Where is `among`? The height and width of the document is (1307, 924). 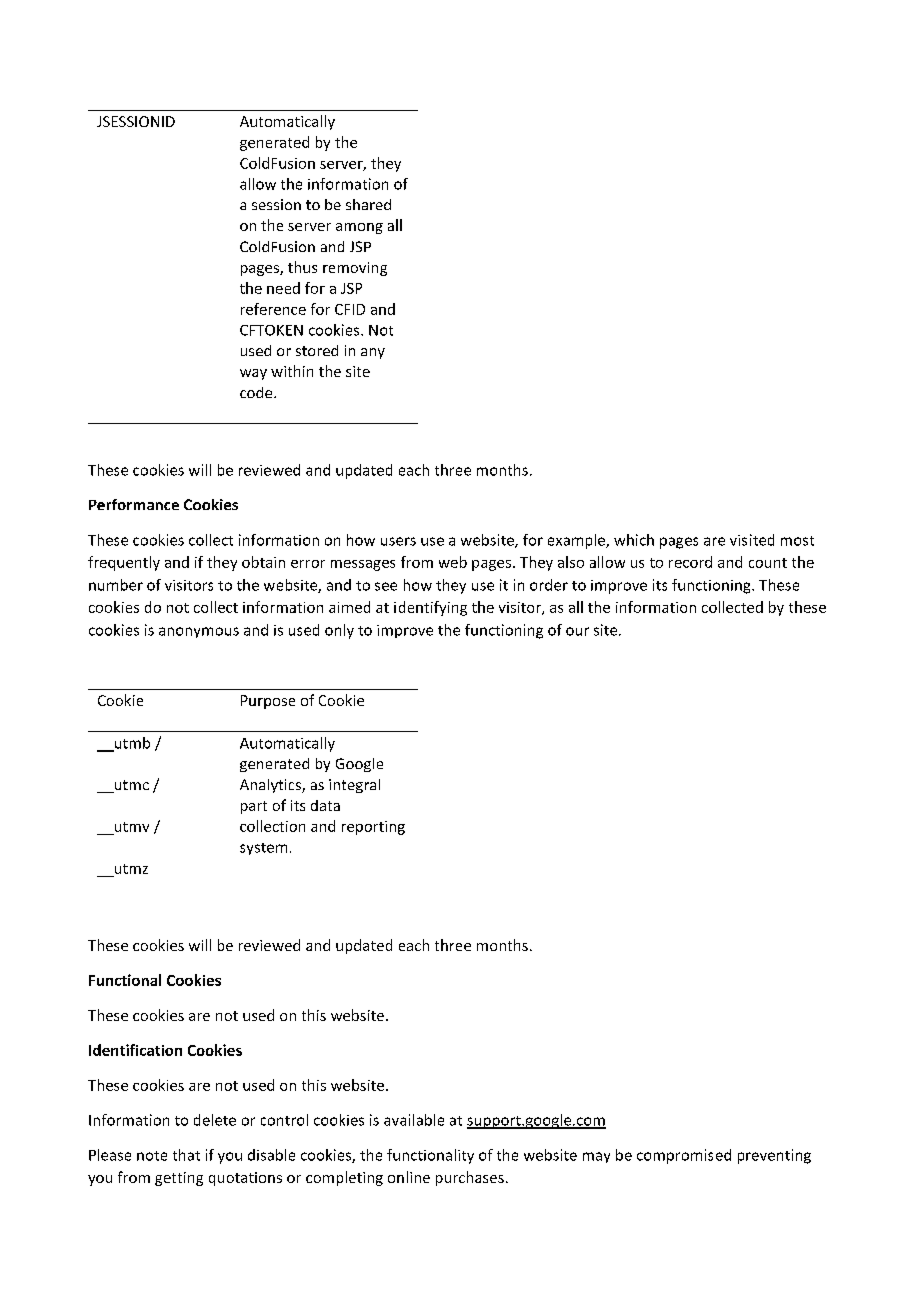
among is located at coordinates (359, 228).
